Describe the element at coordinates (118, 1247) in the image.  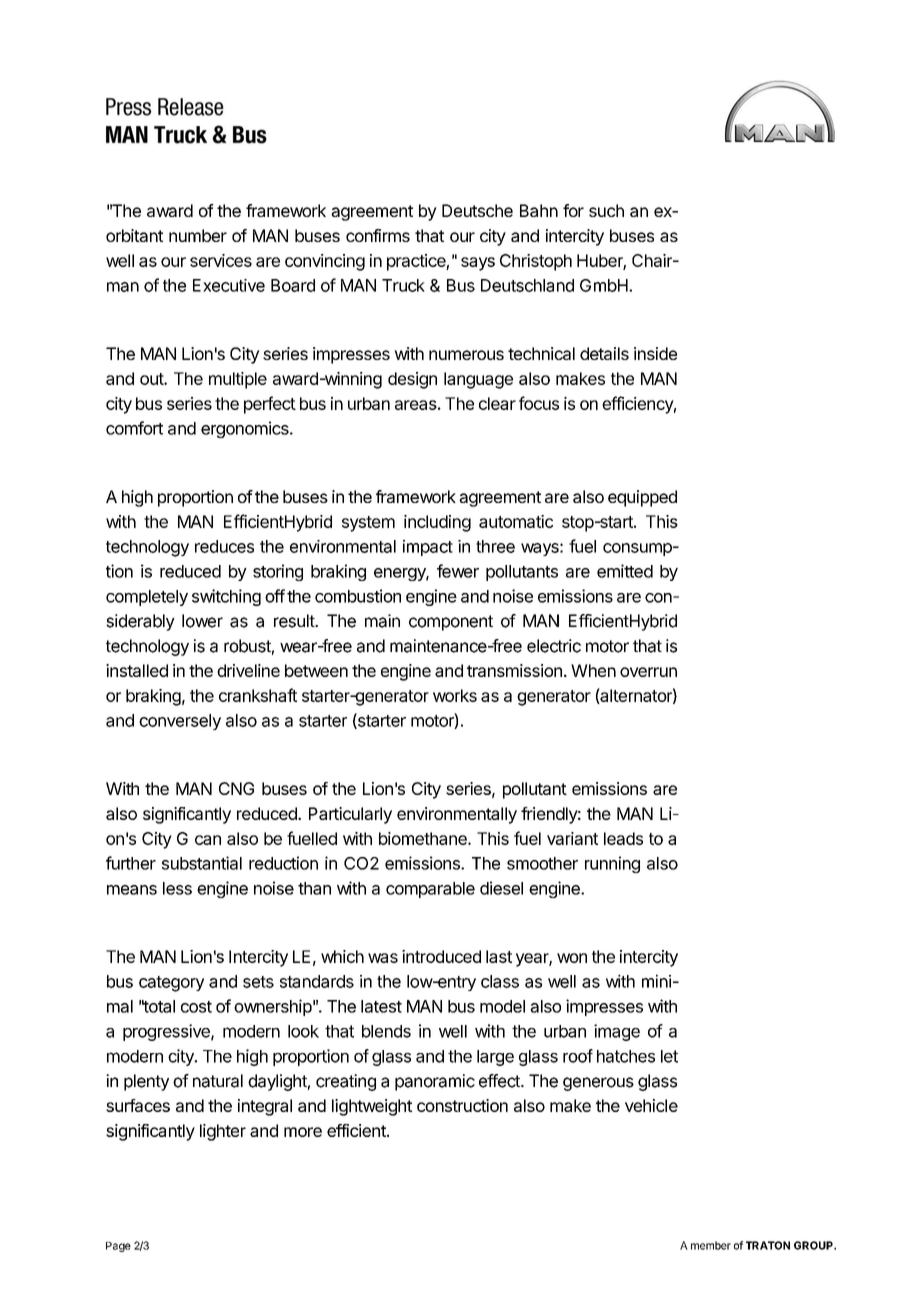
I see `Page` at that location.
